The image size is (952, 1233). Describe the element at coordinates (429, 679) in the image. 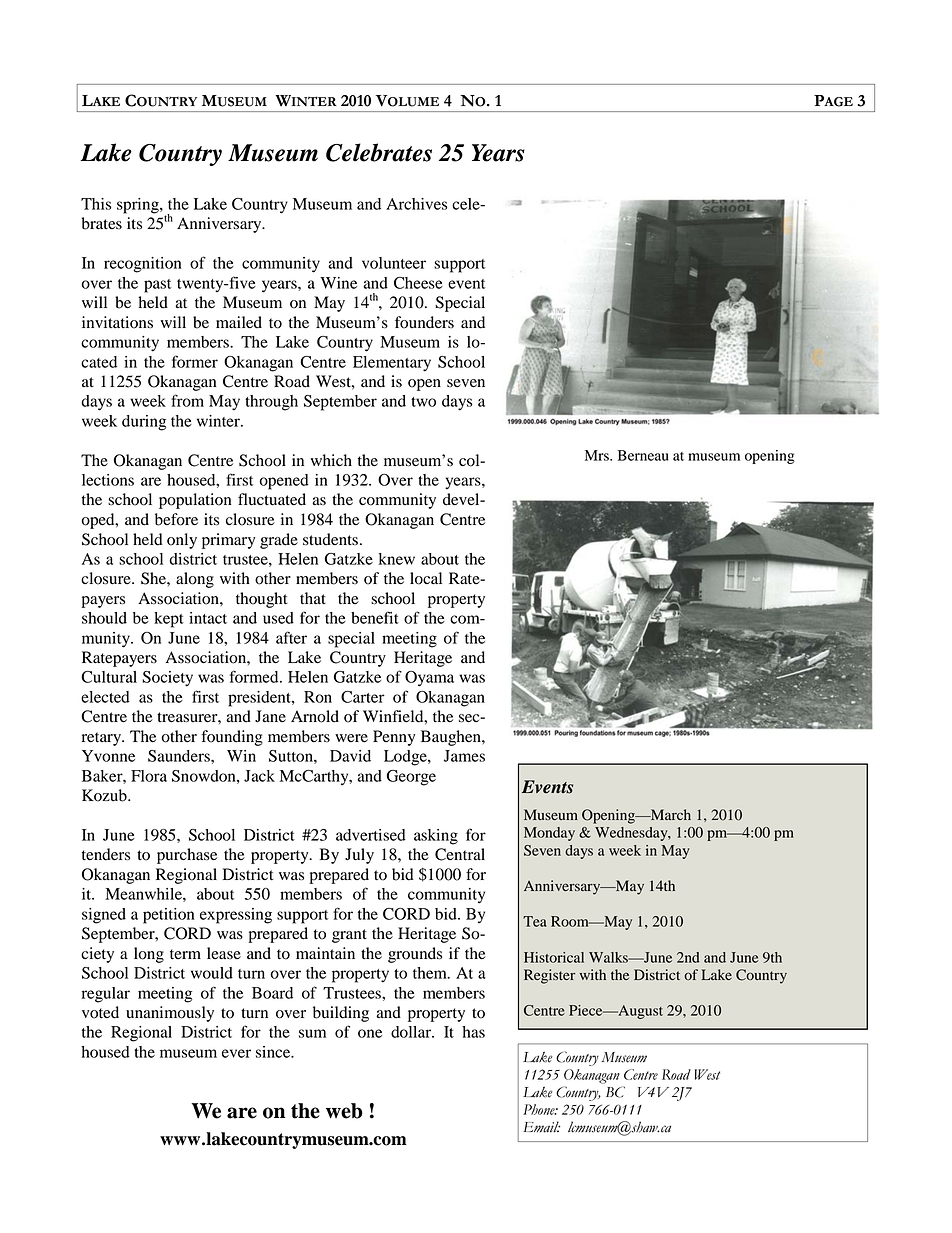

I see `Oyama` at that location.
